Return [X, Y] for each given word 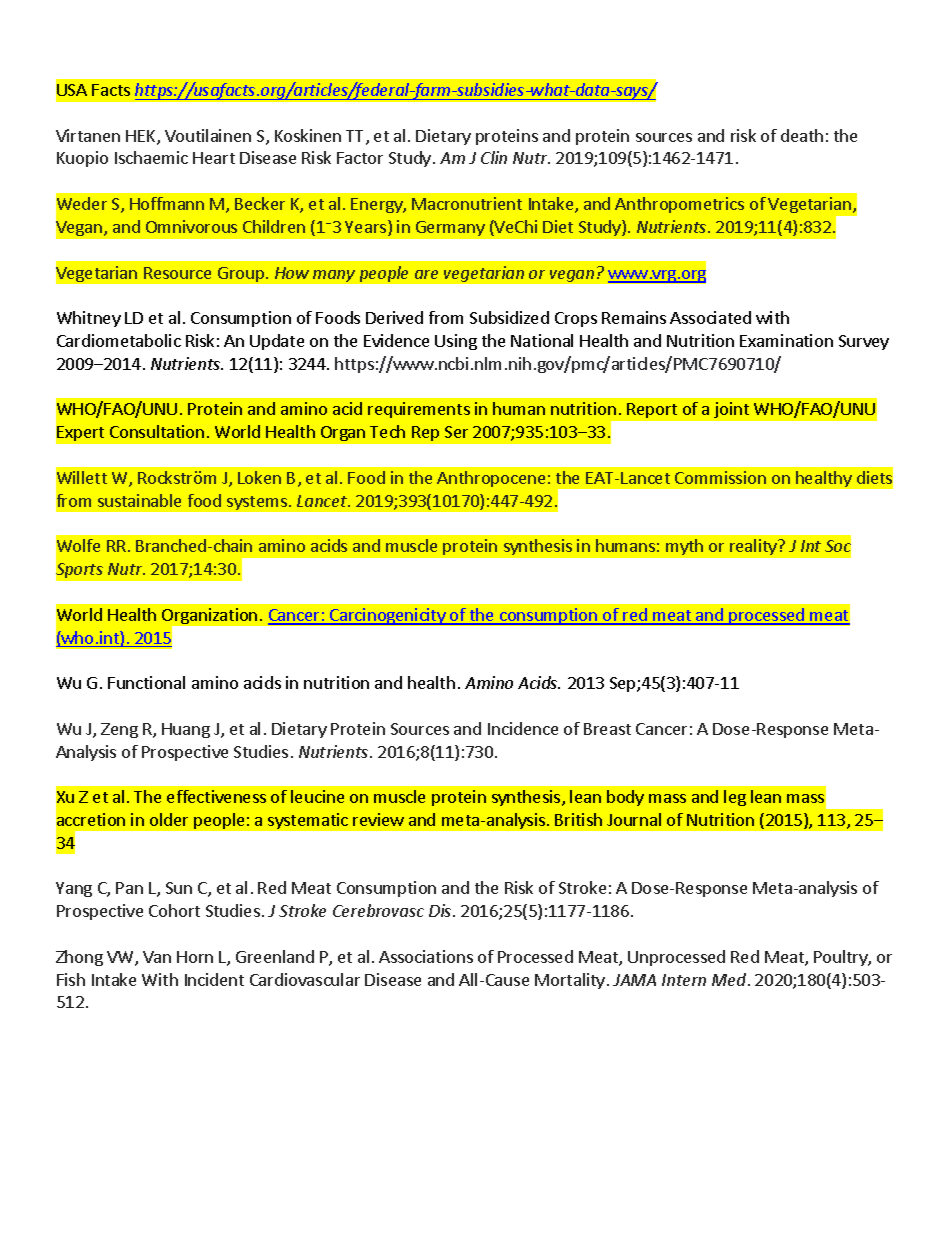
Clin [494, 157]
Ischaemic [151, 157]
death [802, 135]
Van [157, 957]
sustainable [139, 500]
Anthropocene [491, 479]
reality [754, 547]
